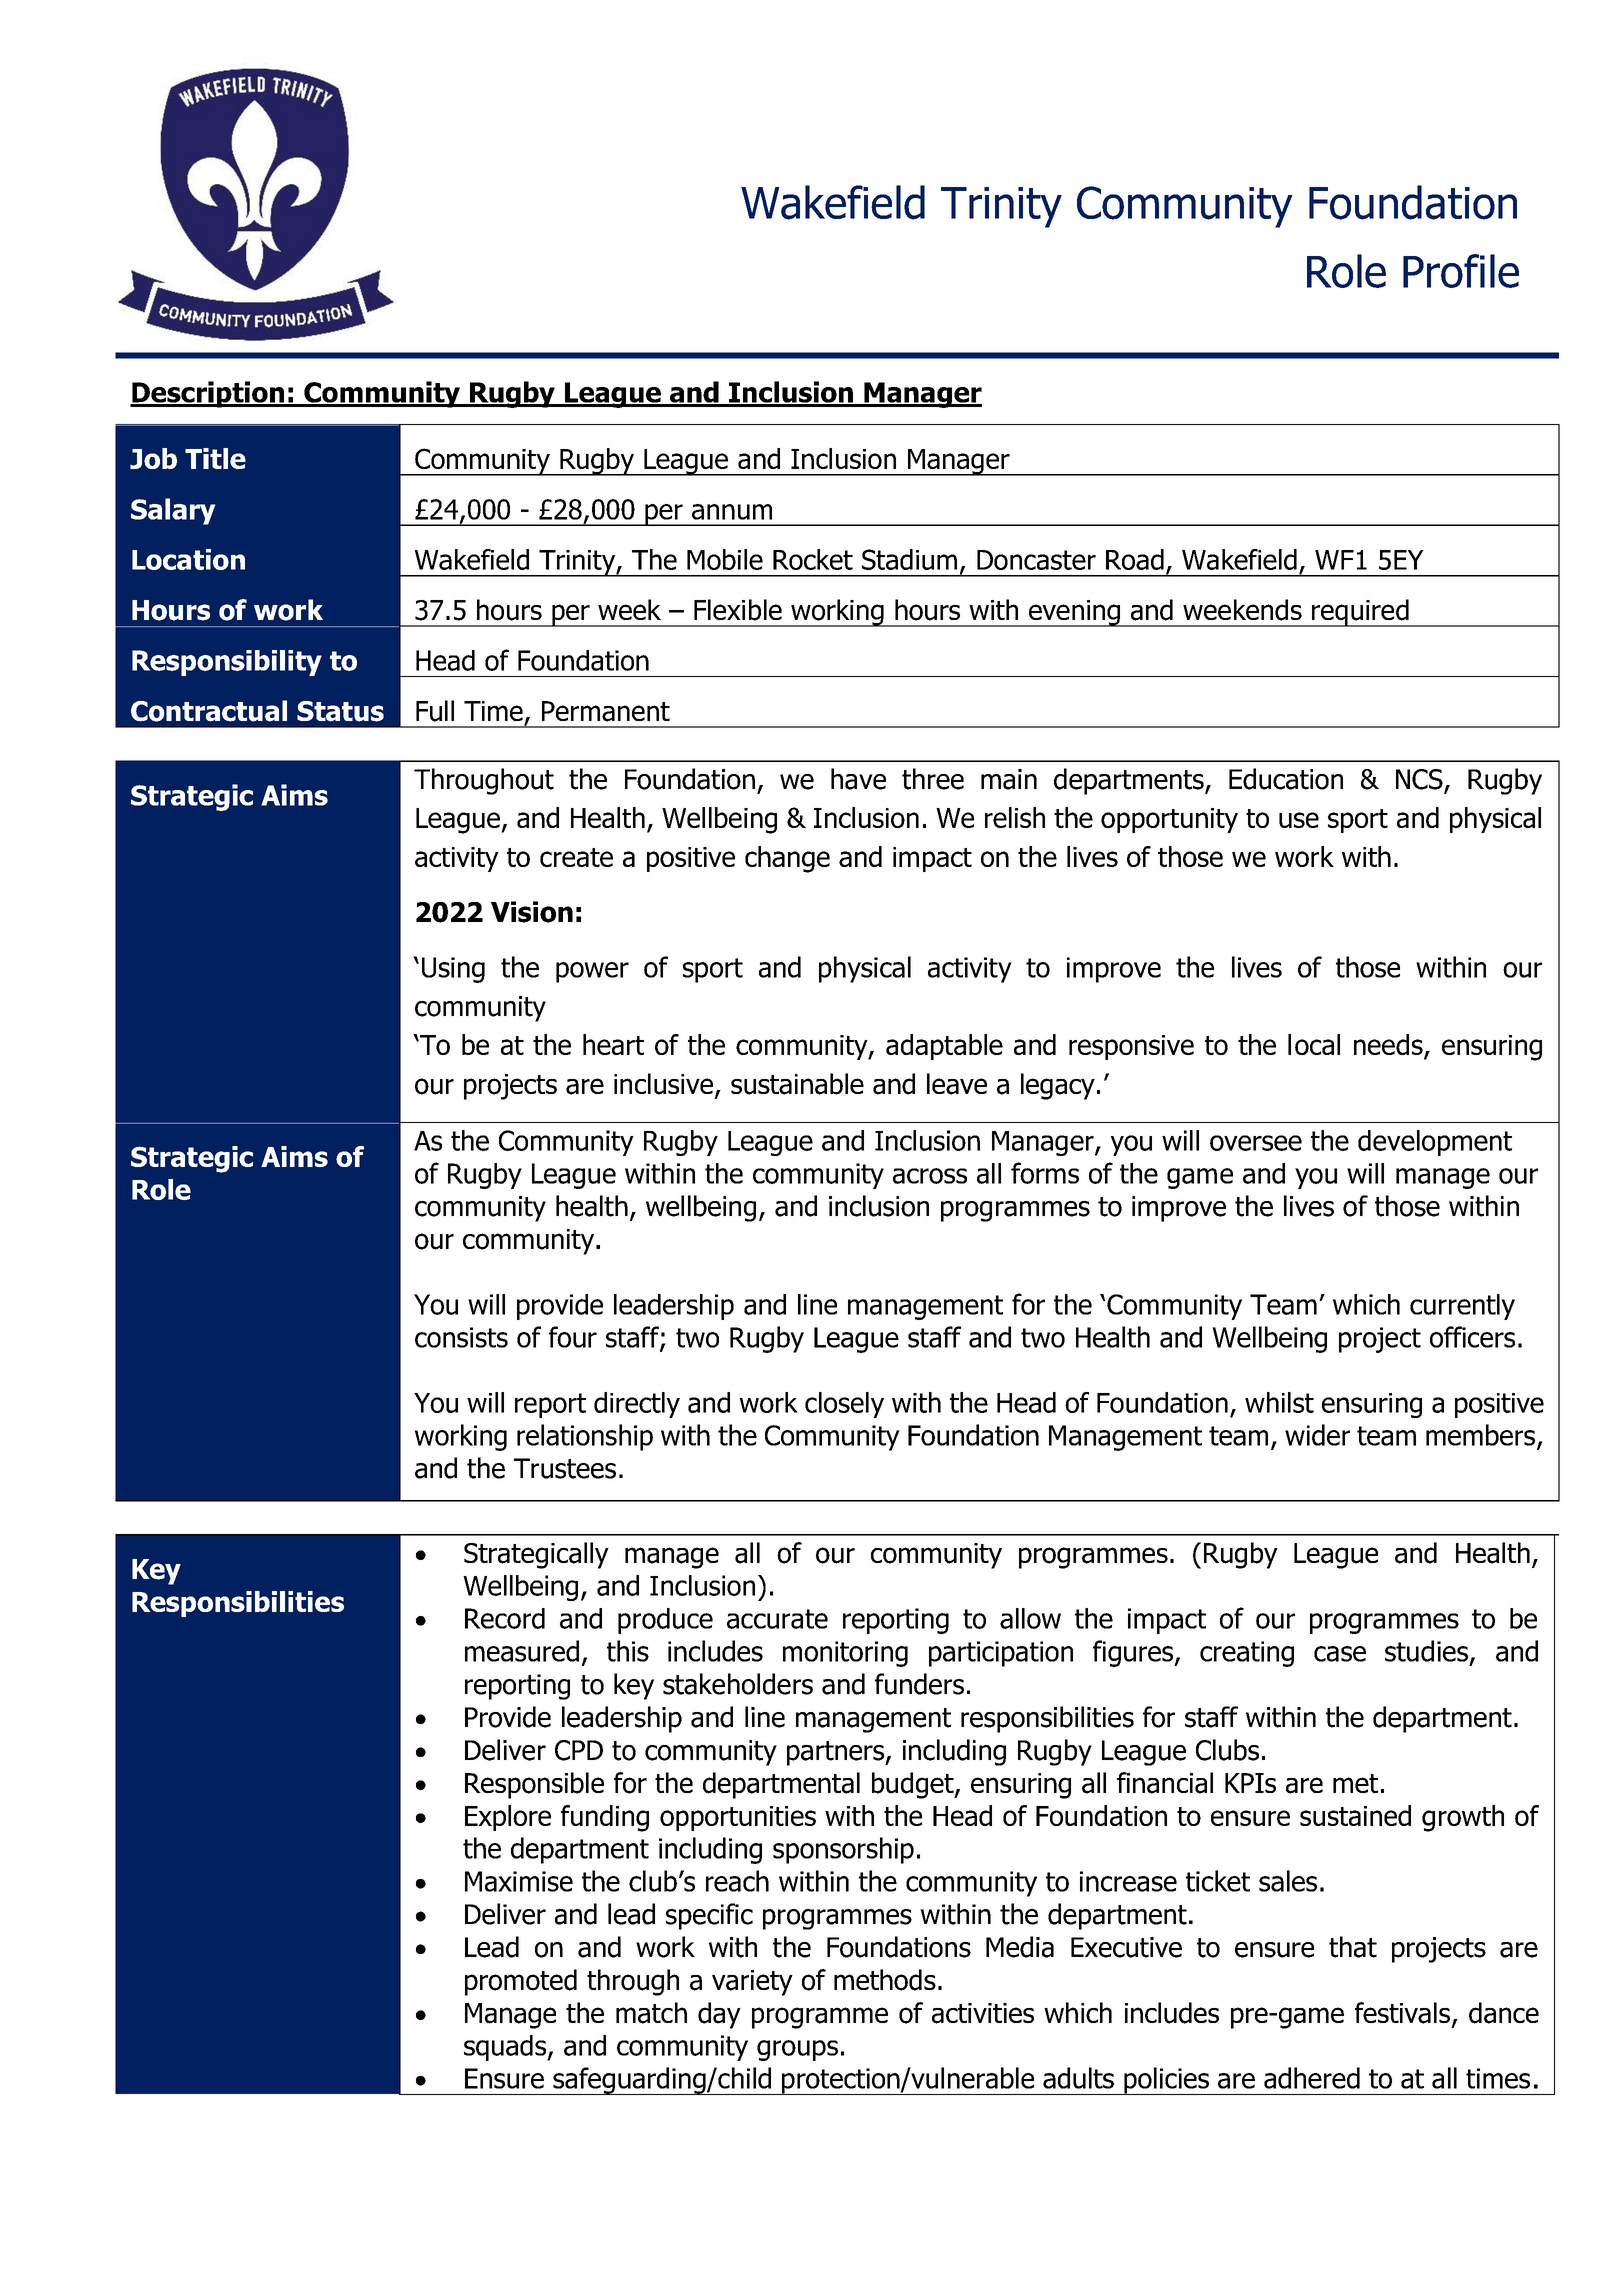  What do you see at coordinates (797, 2050) in the page?
I see `groups` at bounding box center [797, 2050].
